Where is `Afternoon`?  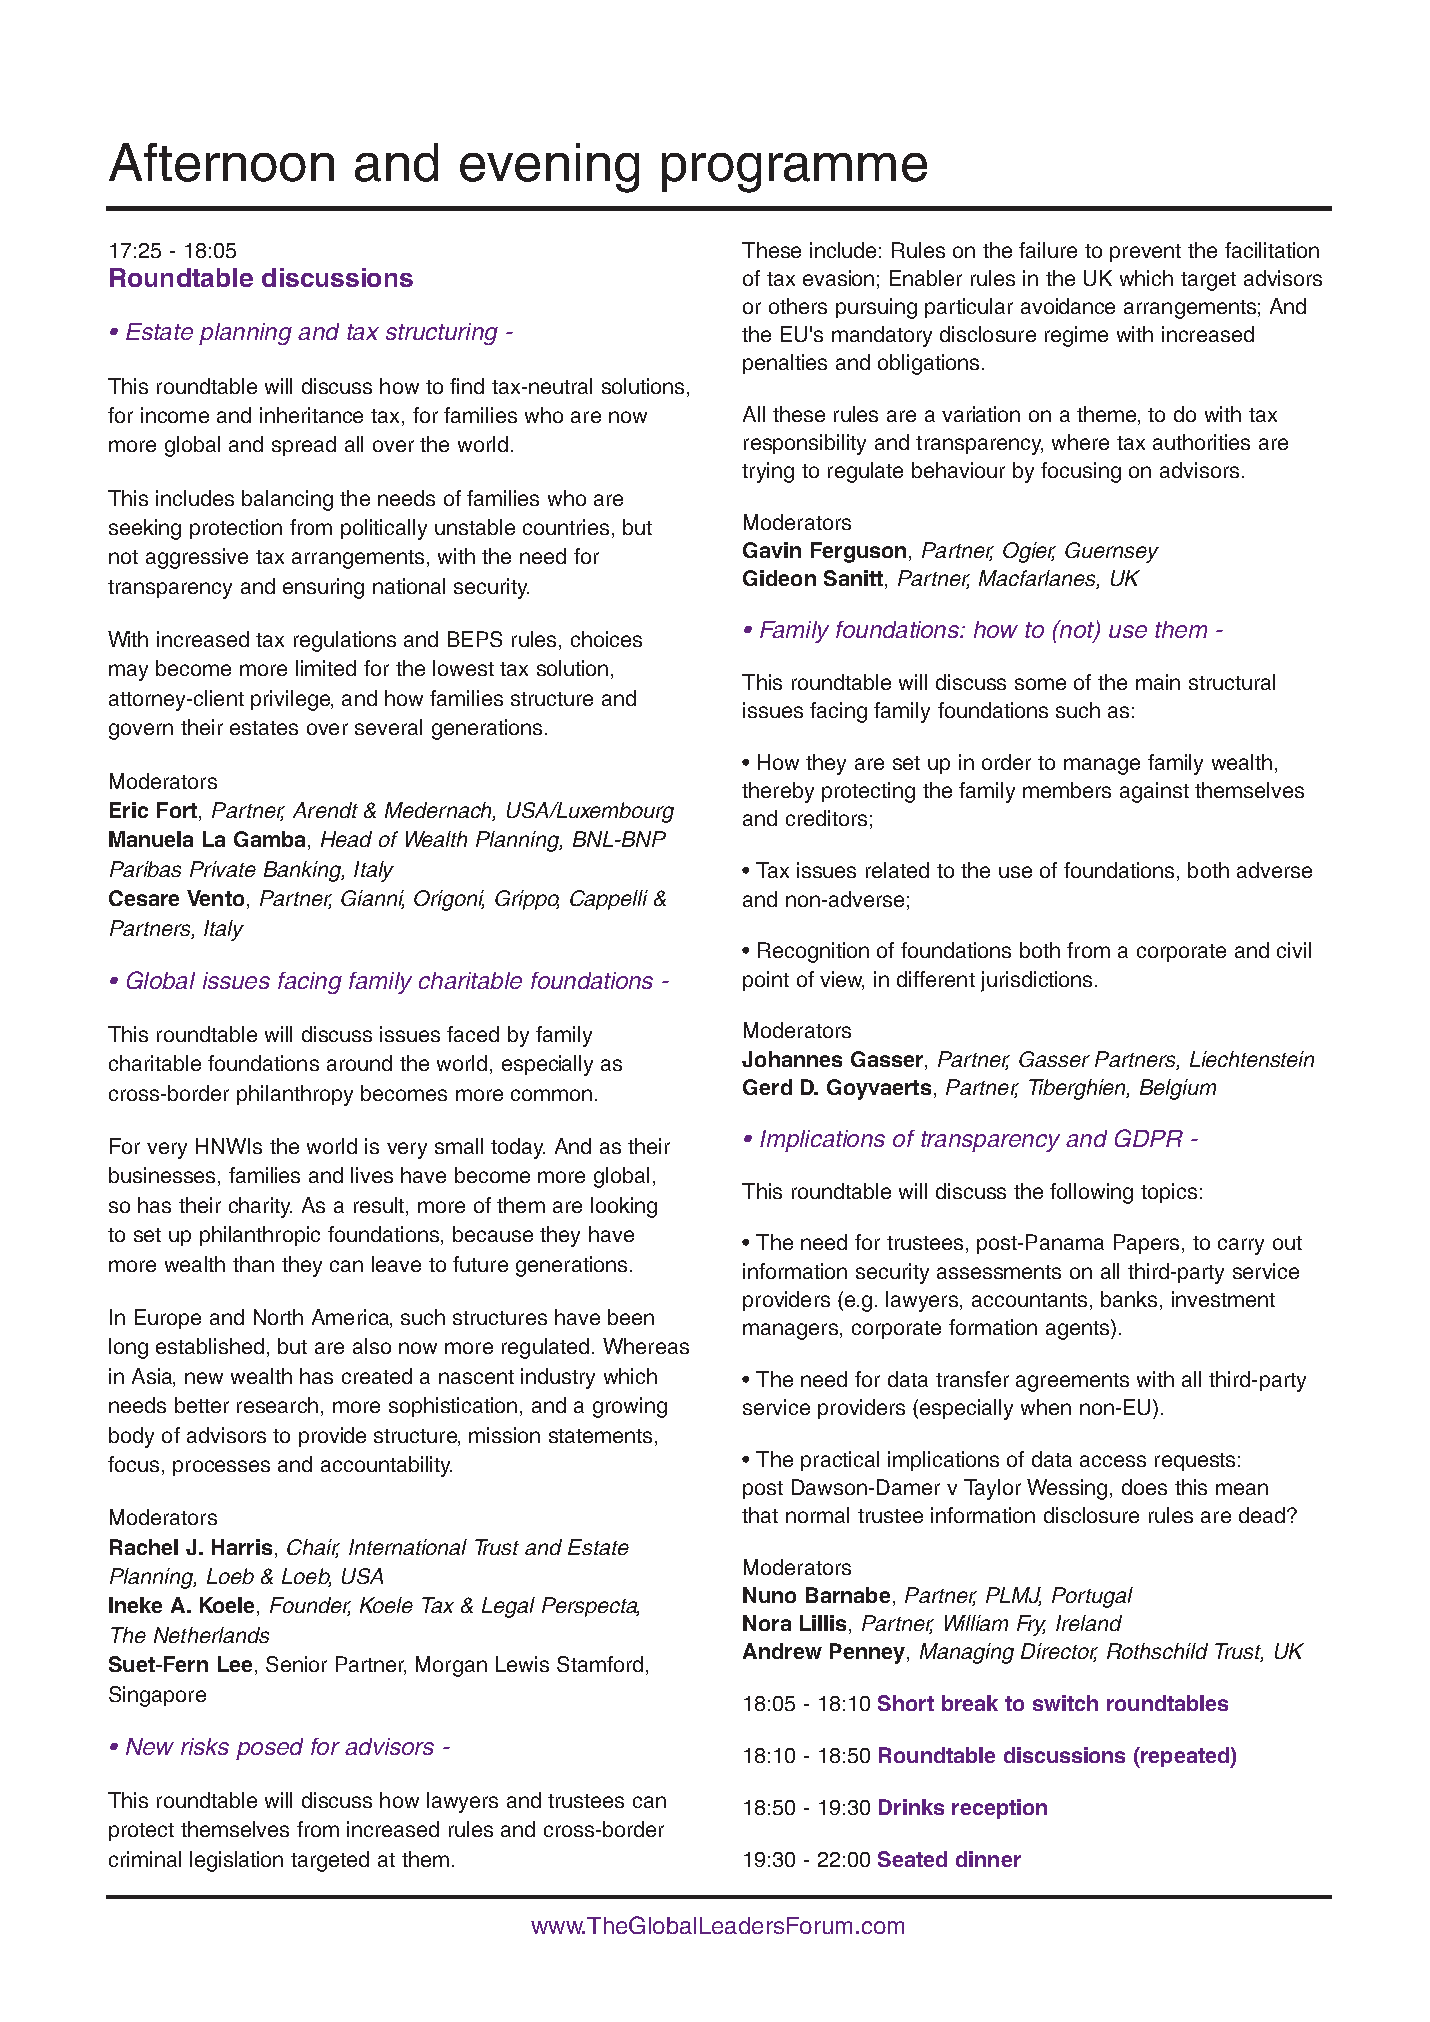 Afternoon is located at coordinates (221, 162).
